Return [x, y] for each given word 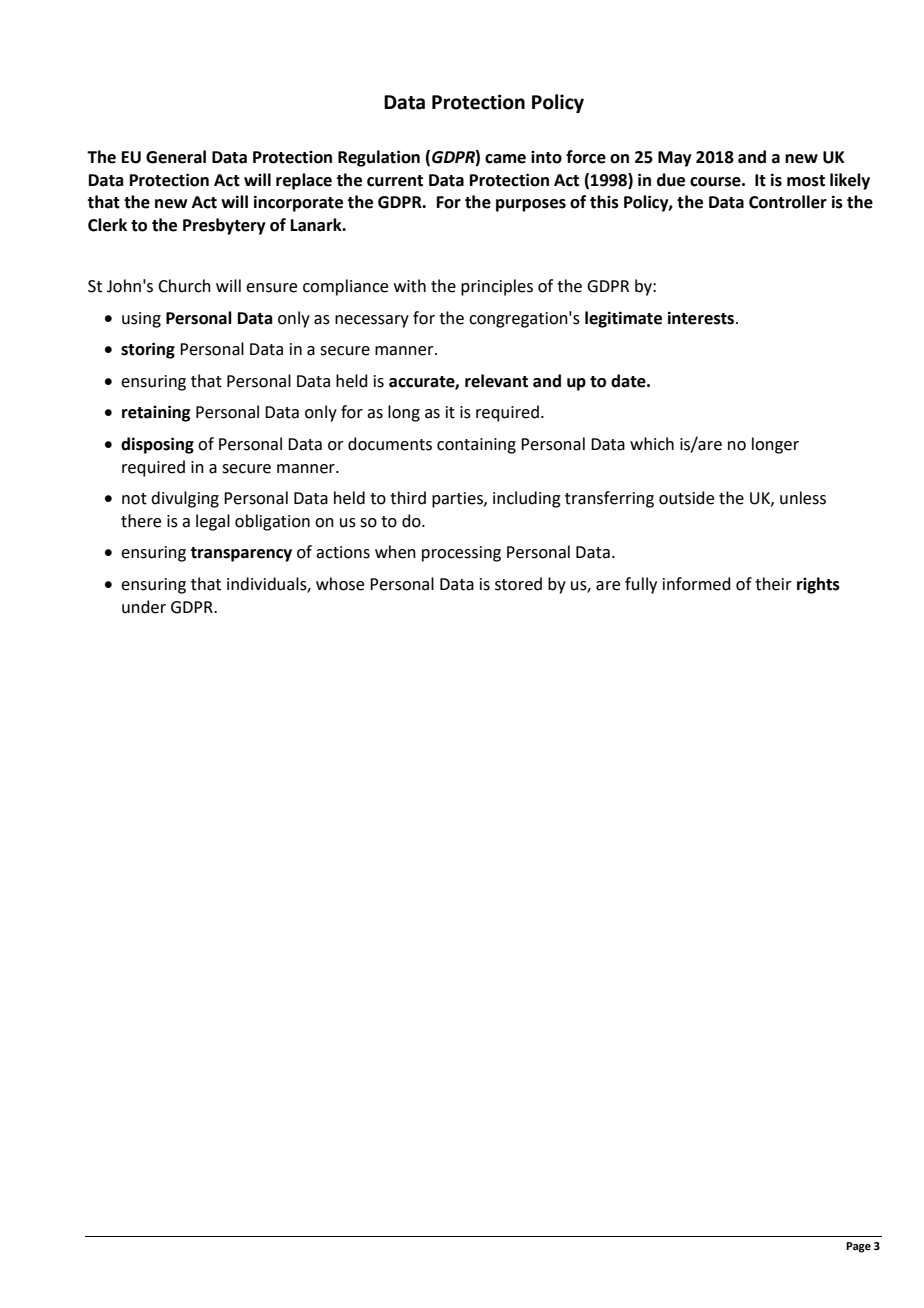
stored [518, 584]
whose [340, 584]
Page [858, 1247]
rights [818, 585]
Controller [788, 202]
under [144, 607]
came [505, 159]
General [176, 157]
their [773, 584]
